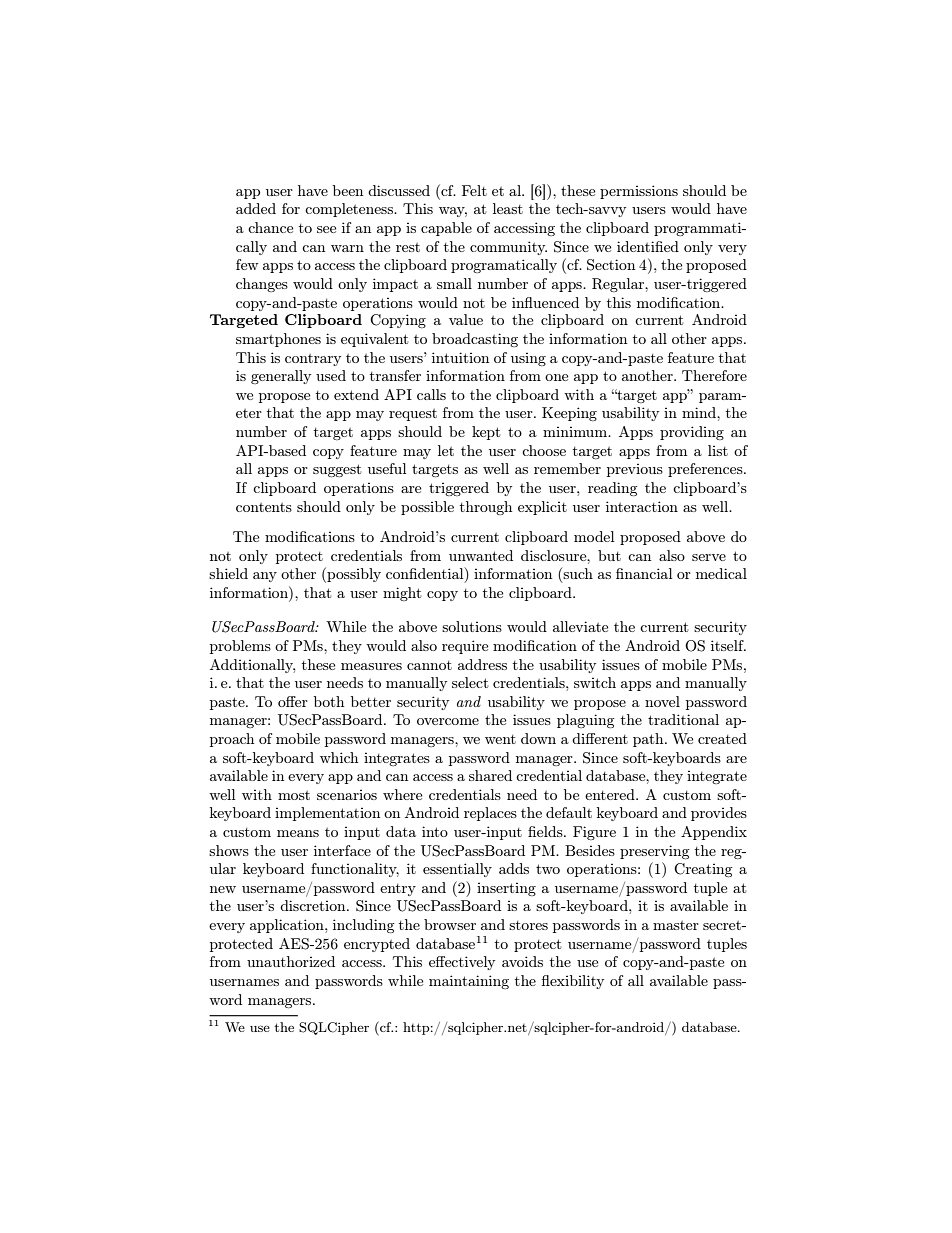 Image resolution: width=952 pixels, height=1233 pixels. What do you see at coordinates (270, 227) in the page?
I see `chance` at bounding box center [270, 227].
